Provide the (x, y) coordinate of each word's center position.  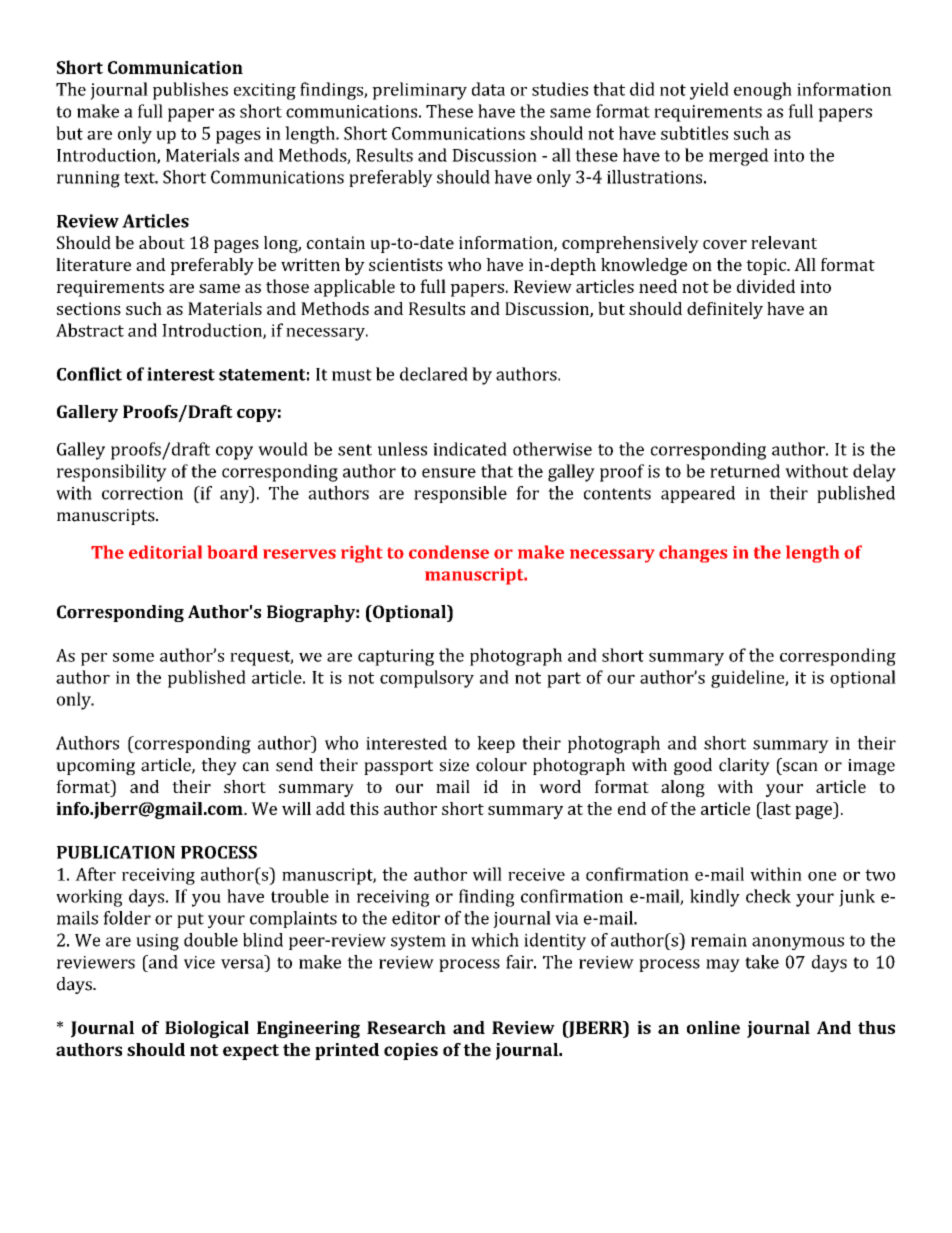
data (488, 89)
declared (434, 374)
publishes (190, 91)
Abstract (90, 330)
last (775, 808)
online (713, 1027)
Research (406, 1027)
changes (693, 554)
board (233, 552)
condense (449, 552)
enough (763, 91)
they (219, 766)
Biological (207, 1029)
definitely (725, 310)
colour (501, 765)
